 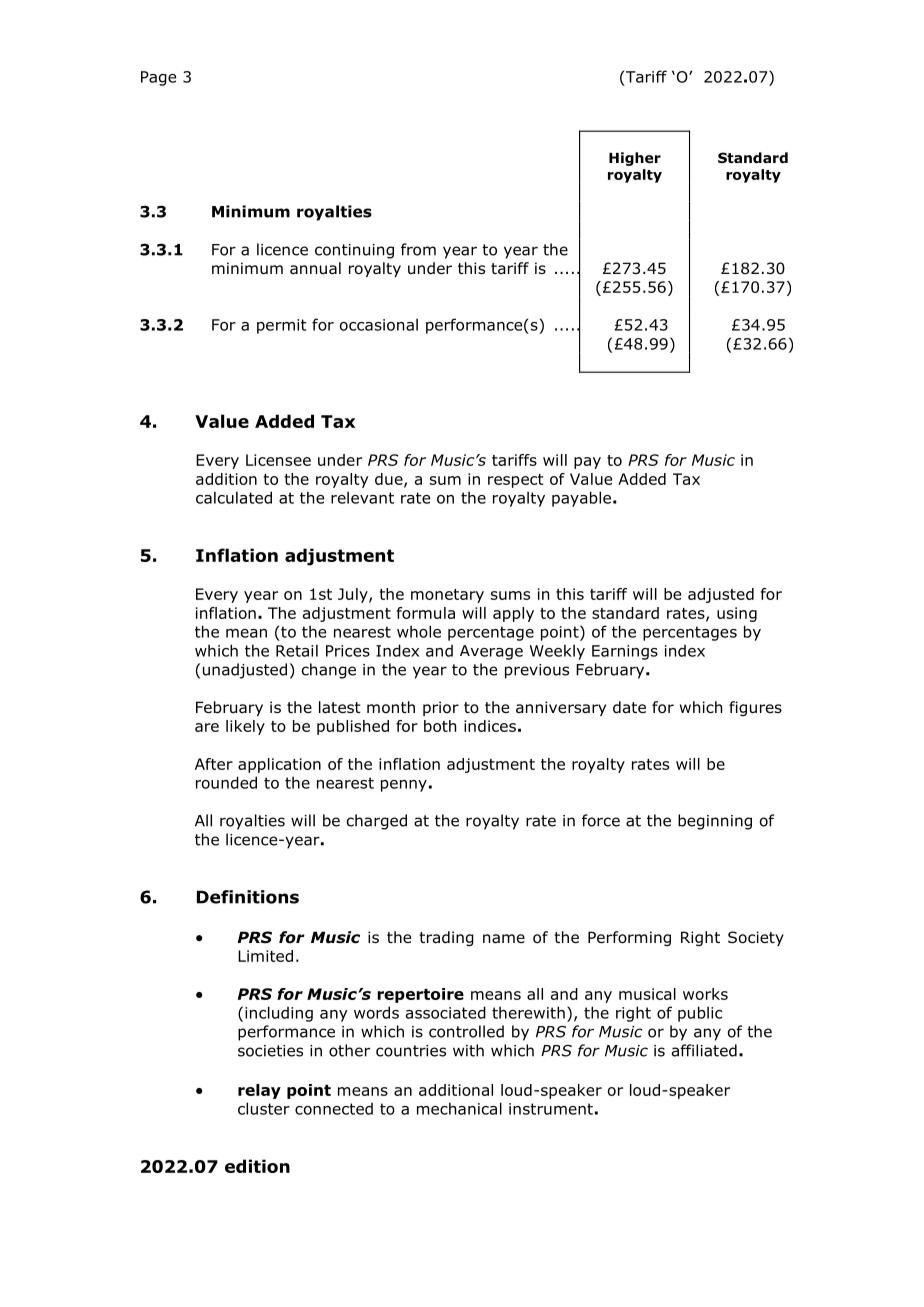 I want to click on Licensee, so click(x=278, y=460).
